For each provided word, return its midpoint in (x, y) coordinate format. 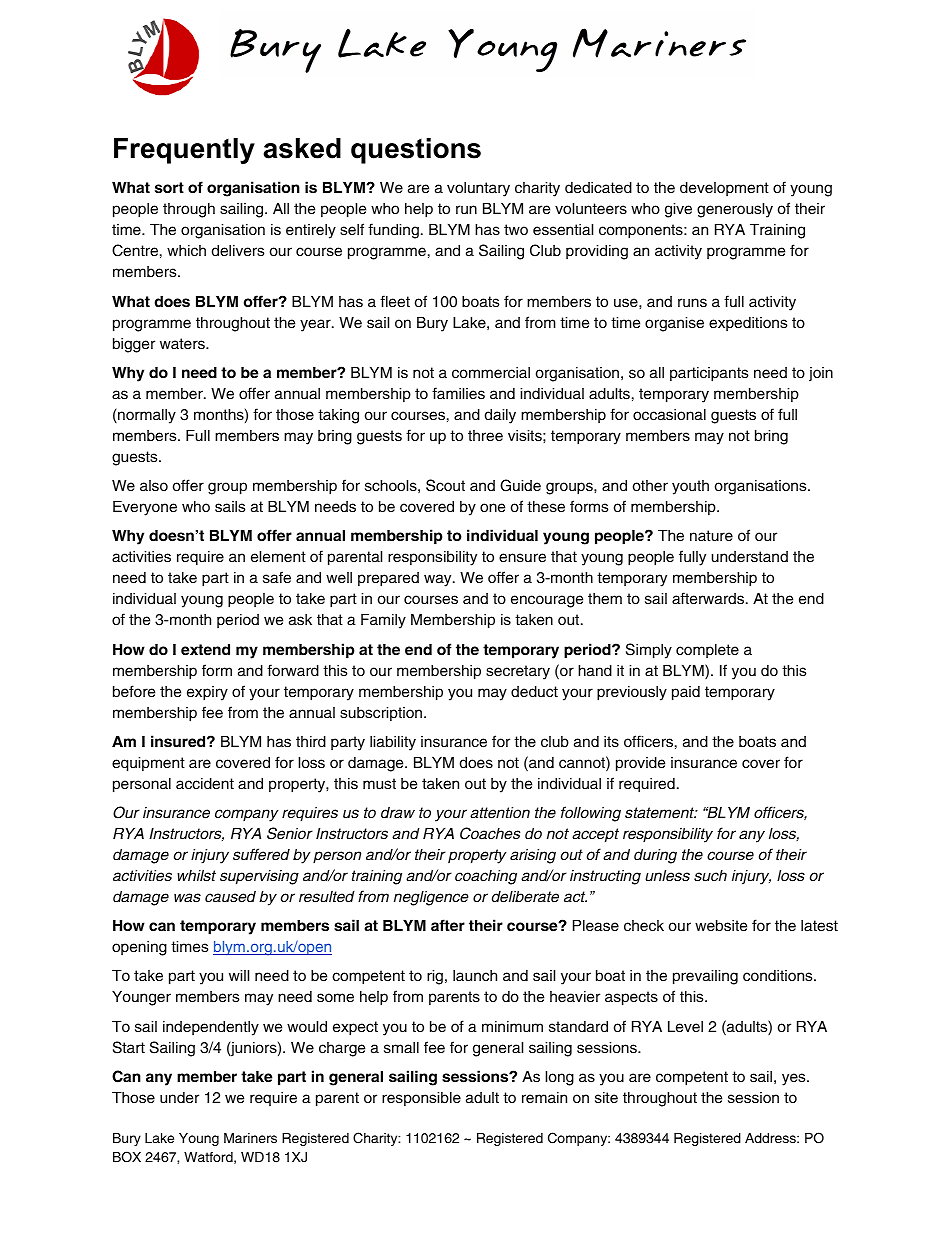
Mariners (250, 1138)
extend (205, 650)
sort (169, 188)
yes (795, 1079)
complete (707, 651)
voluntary (478, 189)
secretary (518, 672)
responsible (421, 1099)
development (724, 189)
